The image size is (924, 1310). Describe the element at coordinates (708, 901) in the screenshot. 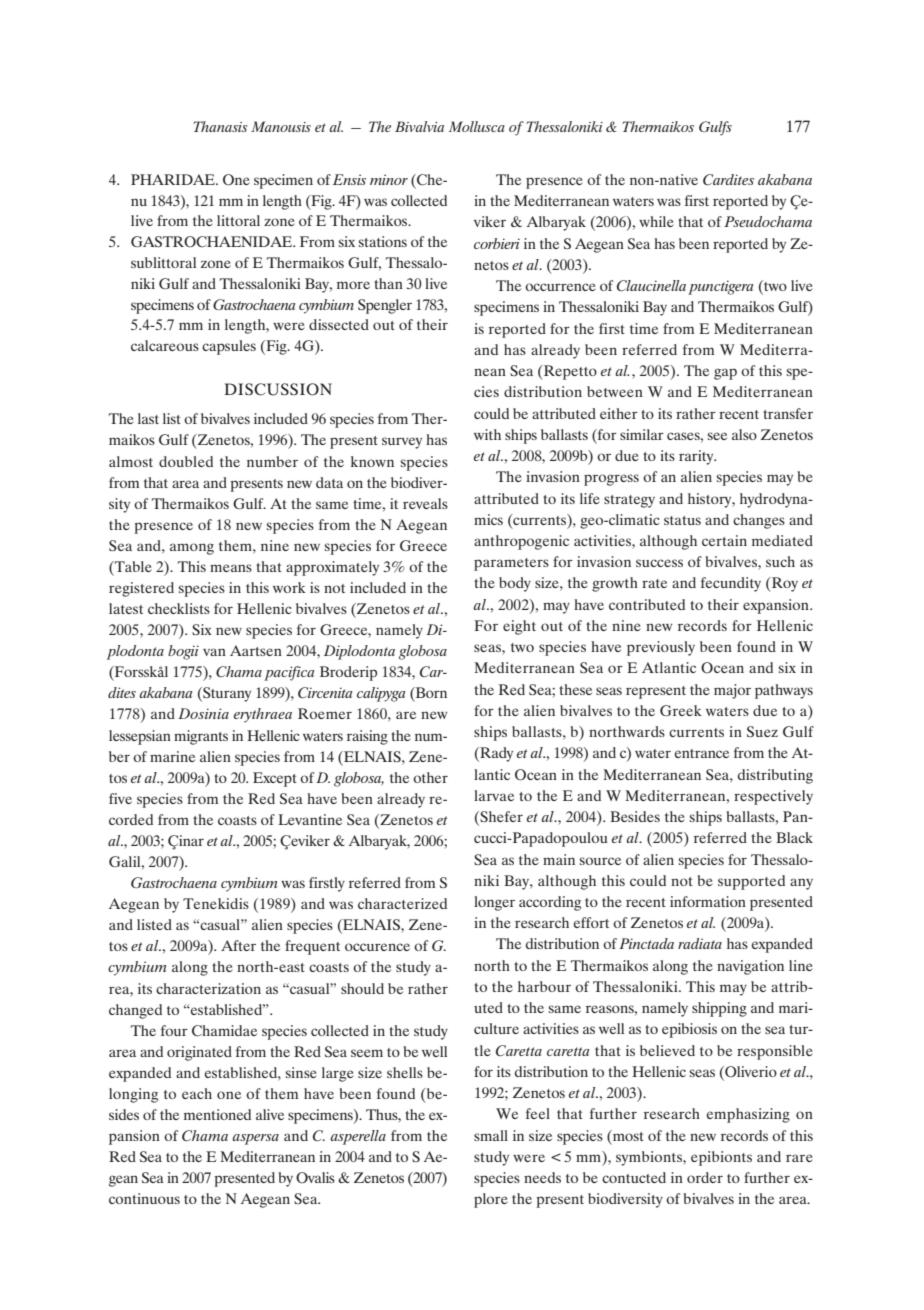

I see `information` at that location.
